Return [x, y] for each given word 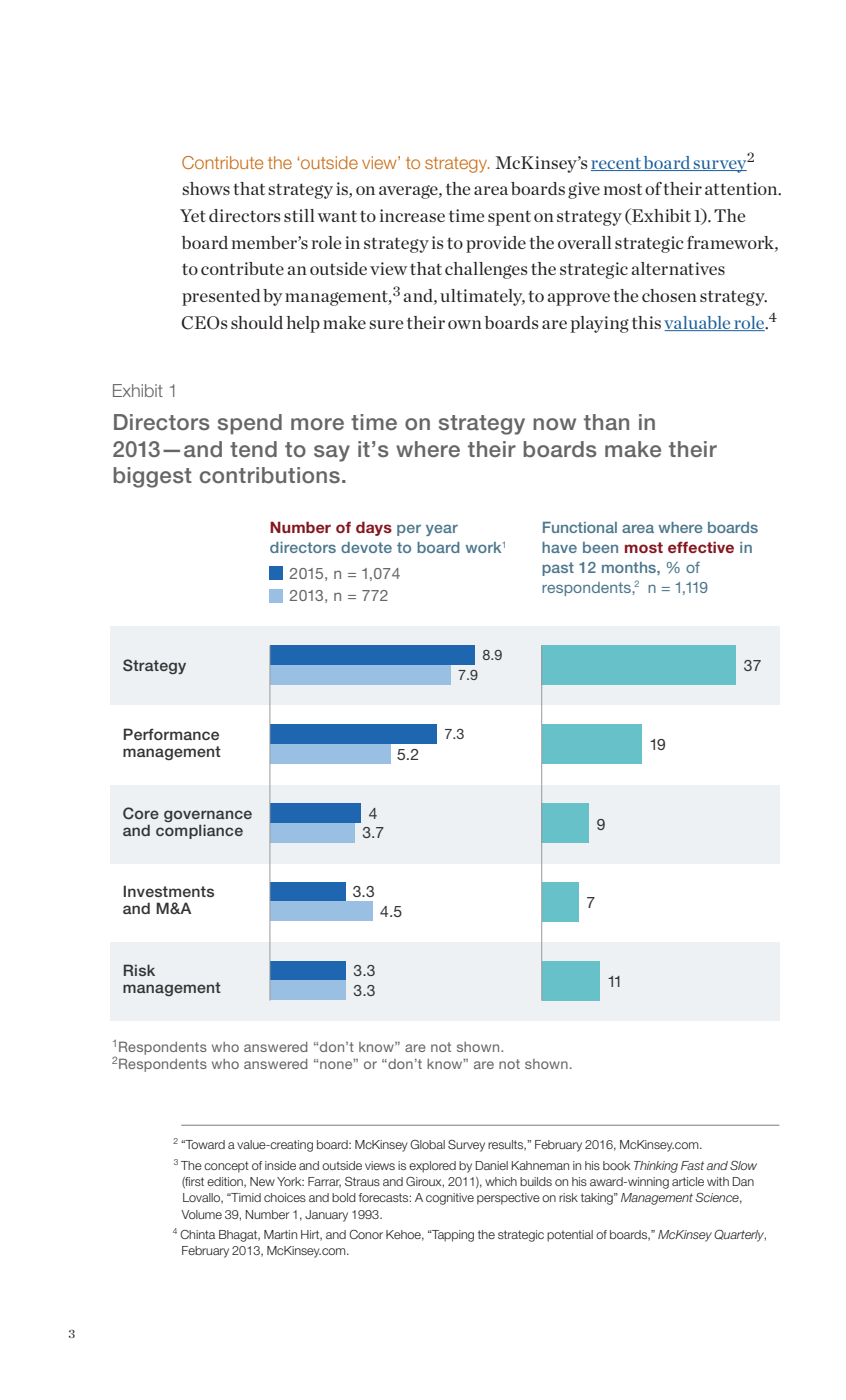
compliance [199, 831]
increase [412, 215]
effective [701, 547]
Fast [692, 1165]
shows [206, 188]
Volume [201, 1214]
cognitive [450, 1199]
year [442, 530]
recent [617, 164]
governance [208, 816]
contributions [270, 475]
